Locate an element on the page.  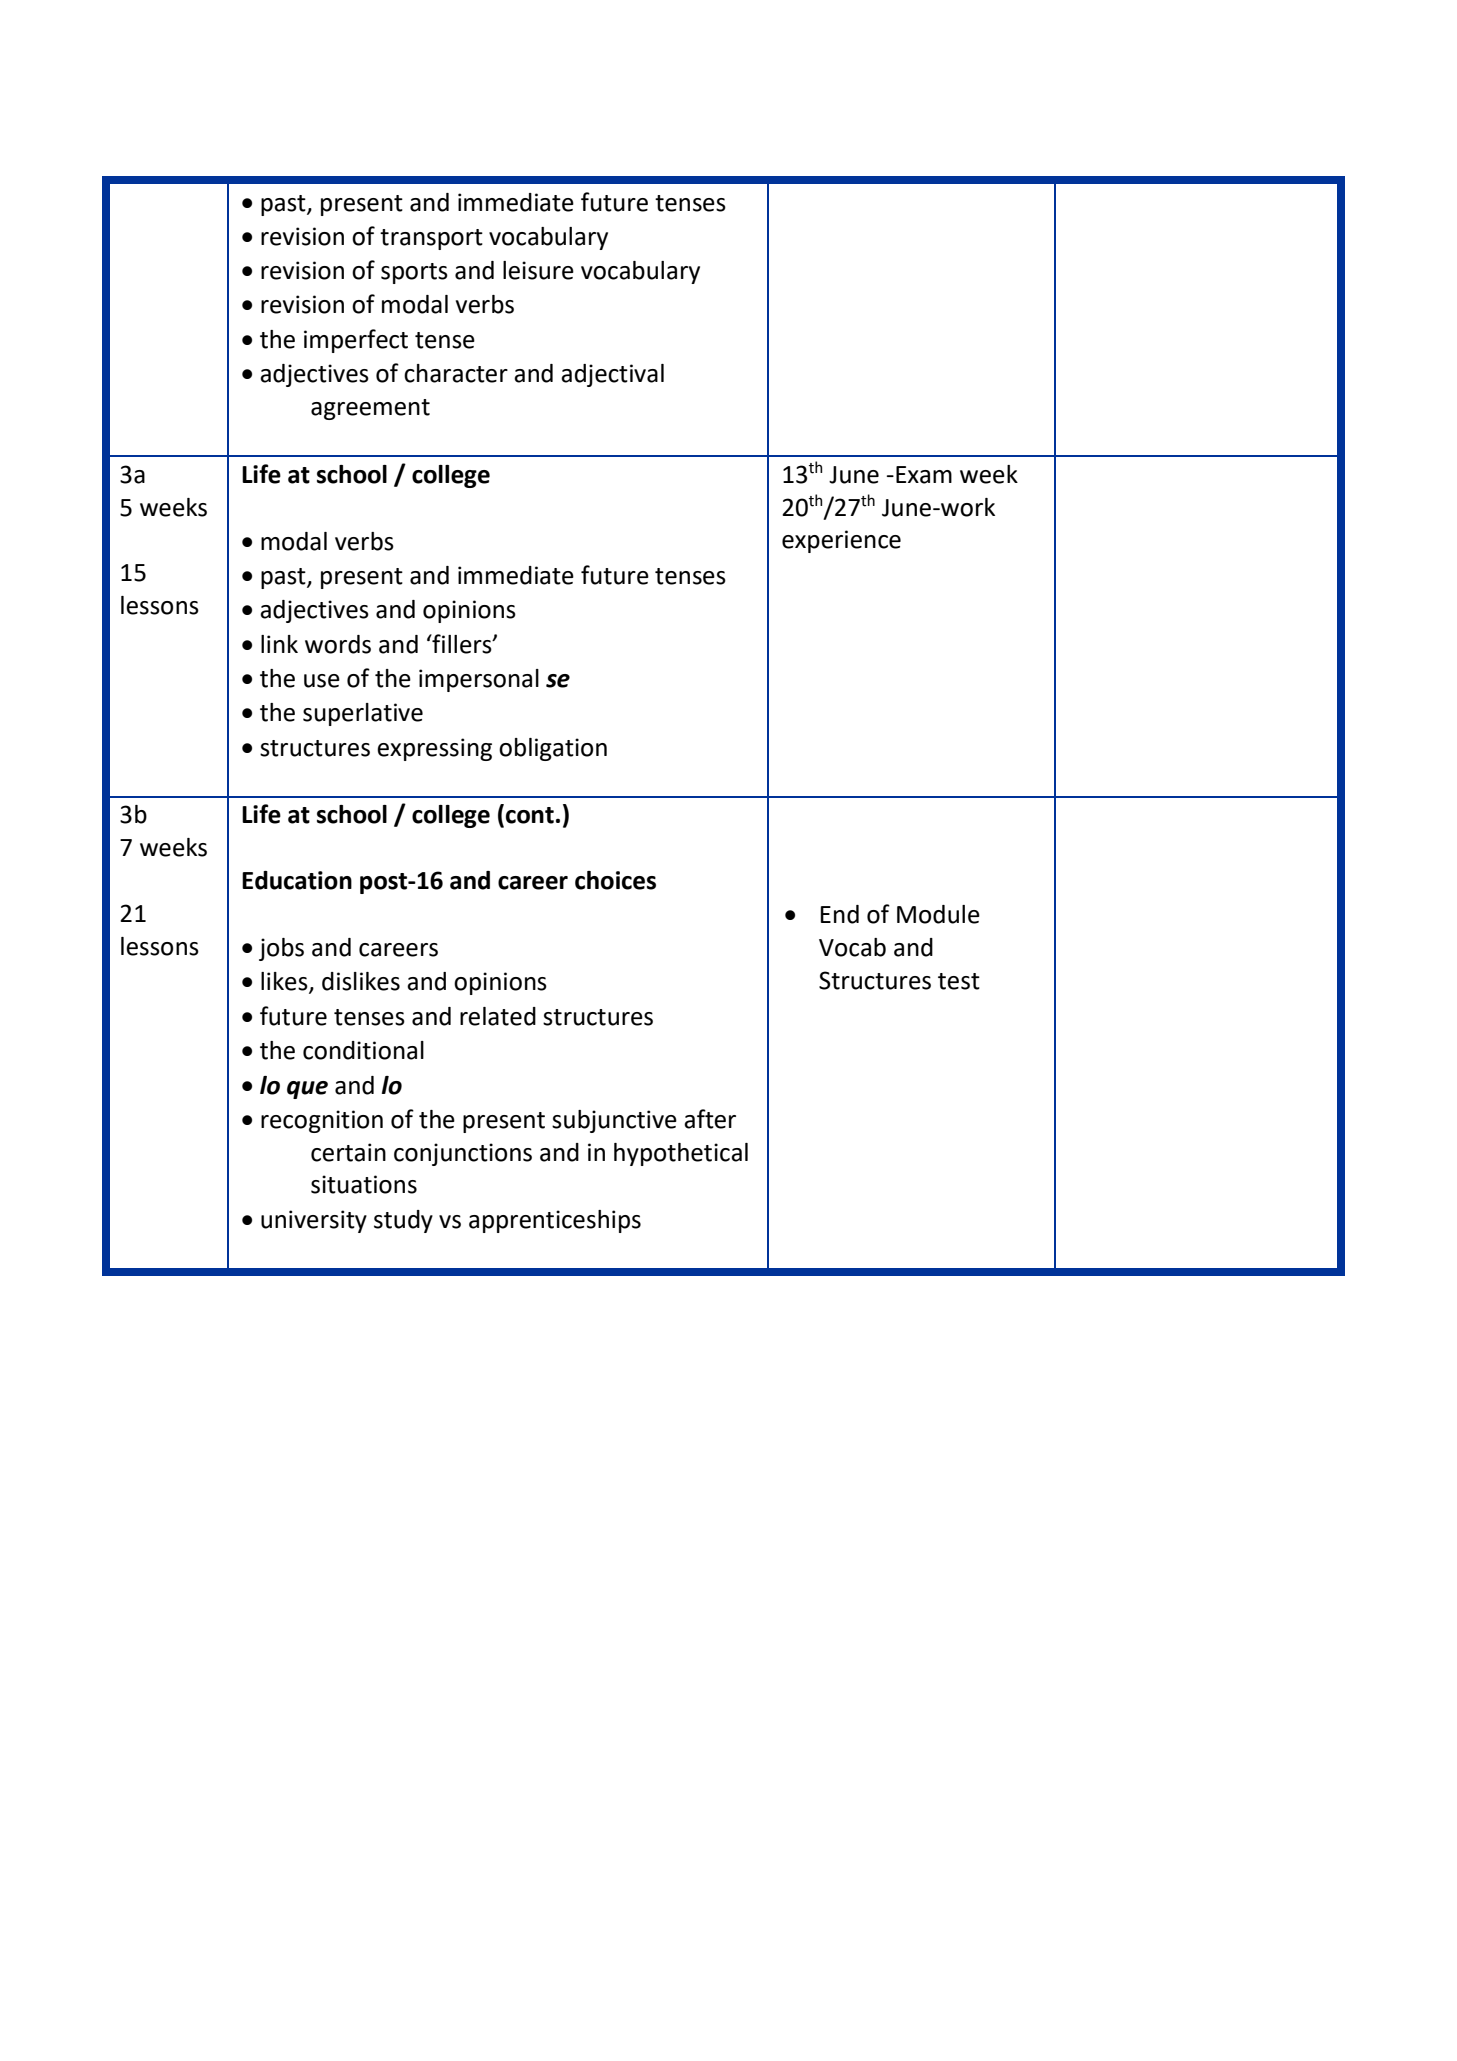
leisure is located at coordinates (538, 270).
